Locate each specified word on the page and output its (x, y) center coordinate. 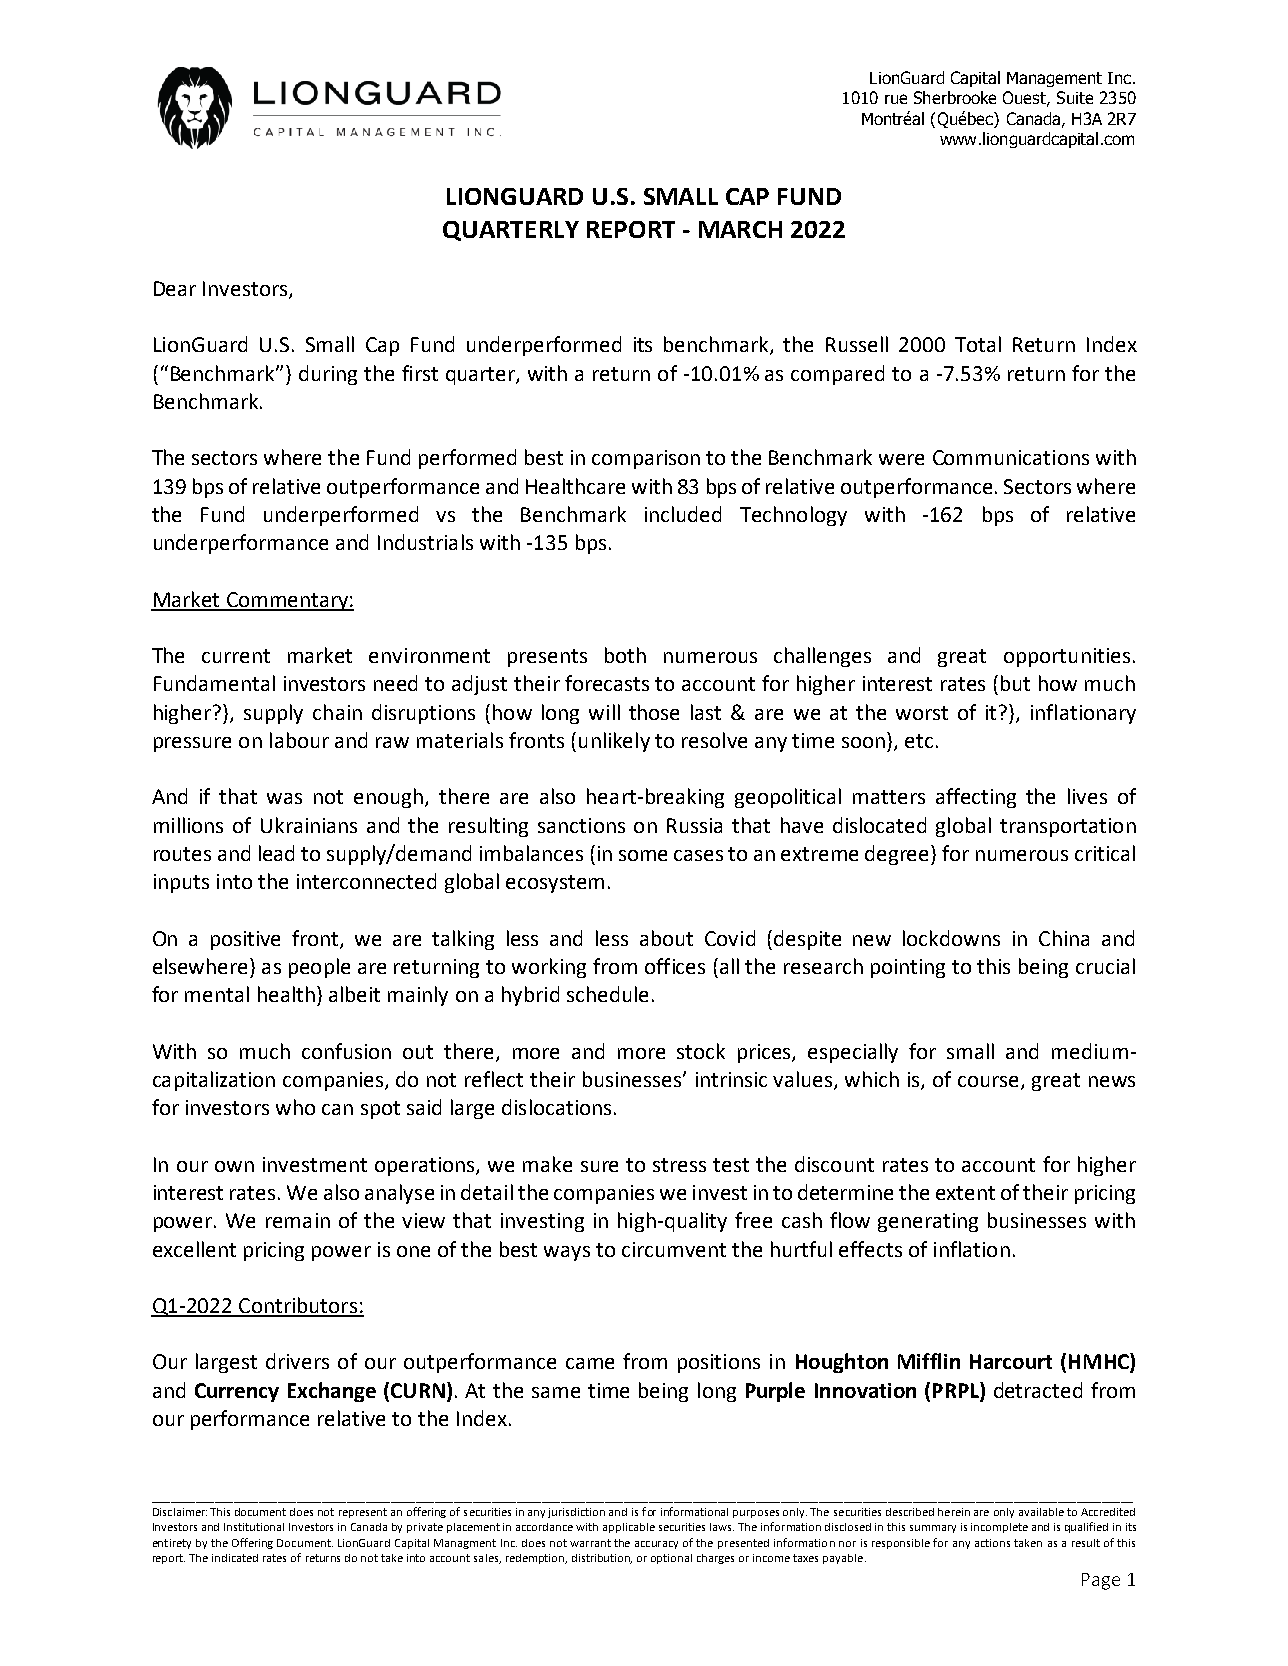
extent (965, 1193)
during (328, 375)
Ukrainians (309, 825)
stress (679, 1165)
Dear (175, 288)
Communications (1011, 457)
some (643, 855)
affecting (976, 798)
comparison (646, 459)
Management (1054, 79)
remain (298, 1220)
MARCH (740, 229)
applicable (629, 1528)
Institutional (254, 1527)
